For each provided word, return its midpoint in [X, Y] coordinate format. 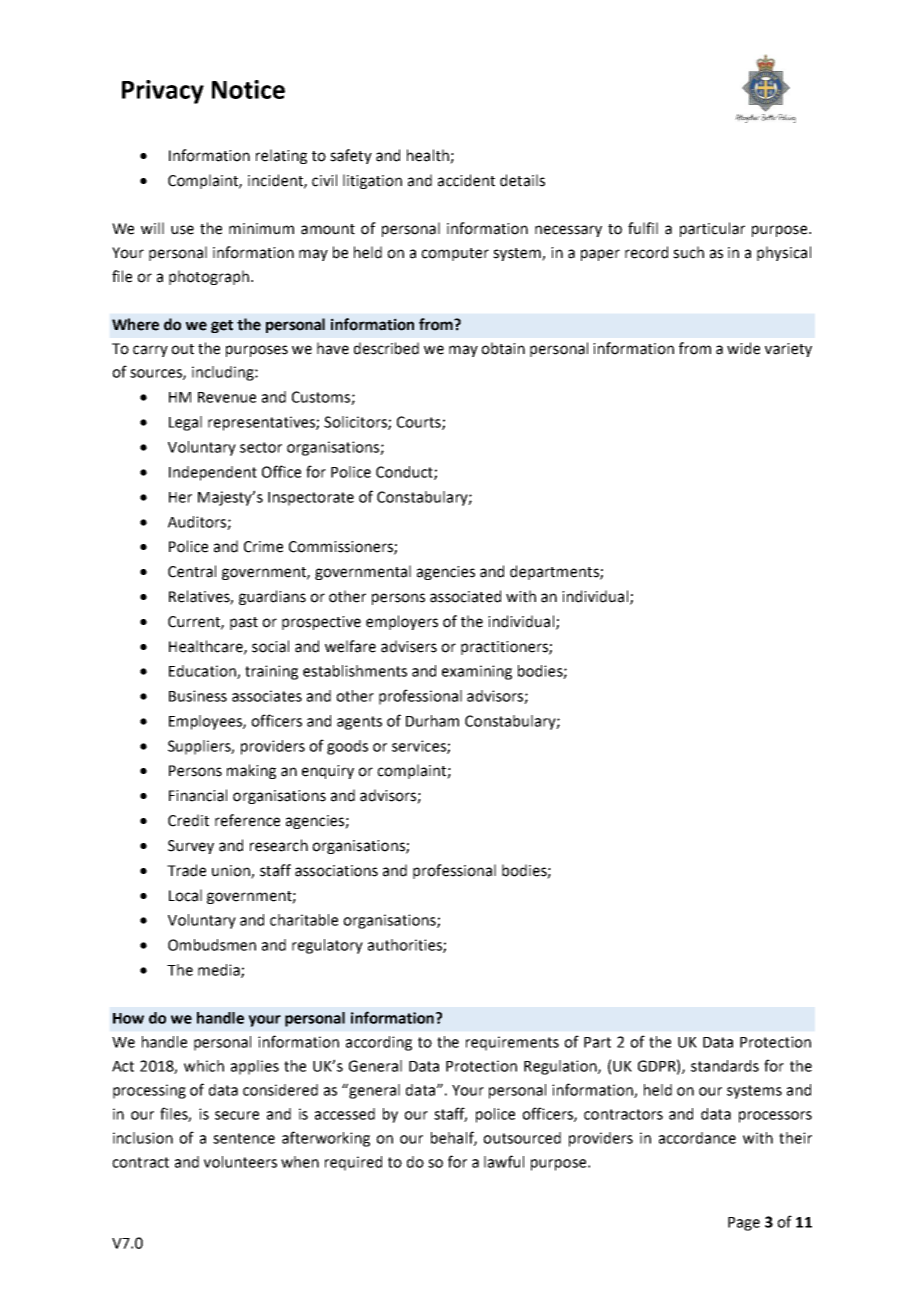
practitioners [505, 648]
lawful [504, 1161]
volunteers [240, 1162]
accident [466, 180]
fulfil [643, 228]
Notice [248, 89]
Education [203, 672]
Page [744, 1224]
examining [477, 672]
